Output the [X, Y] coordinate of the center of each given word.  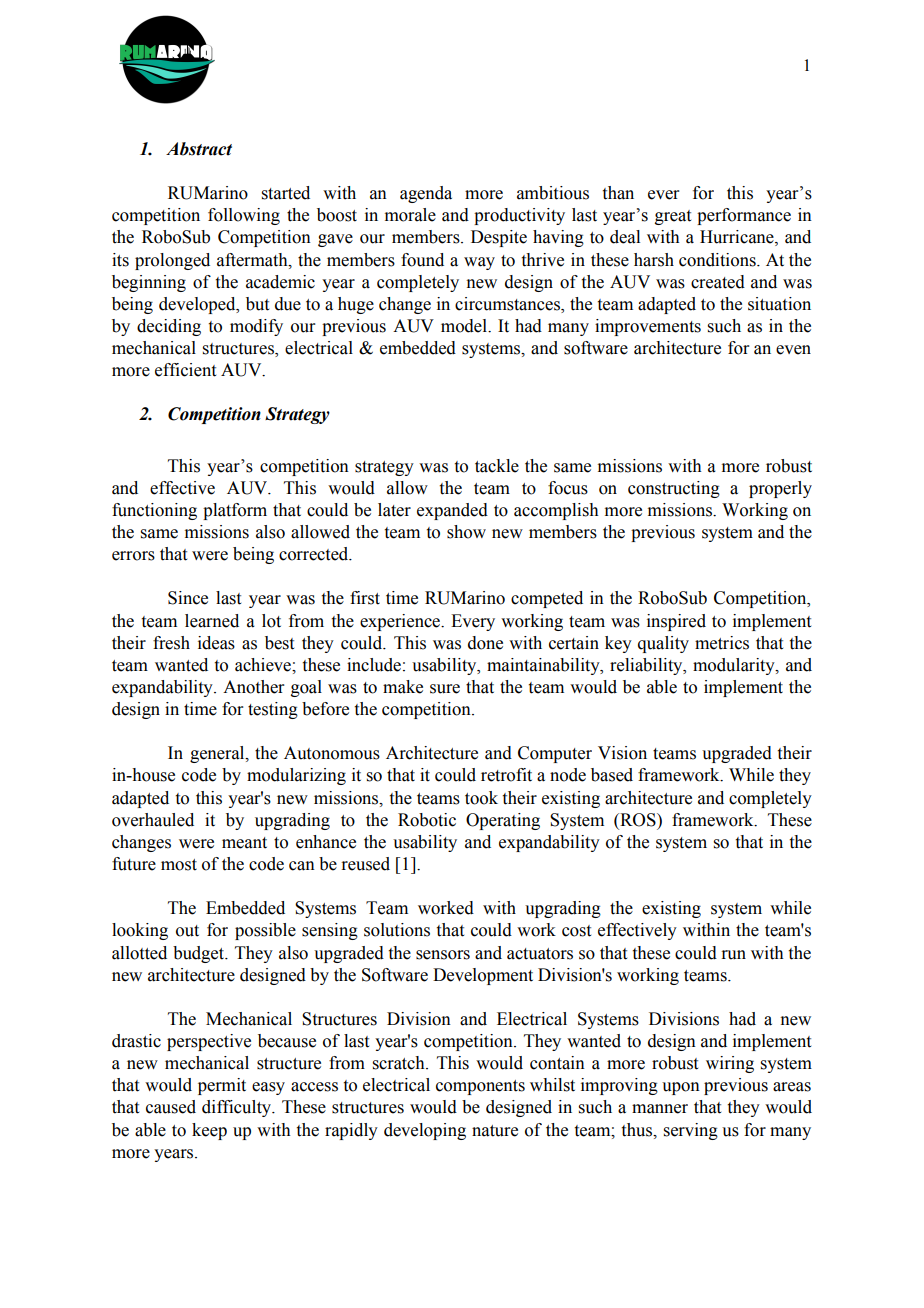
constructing [674, 489]
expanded [452, 511]
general [218, 754]
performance [744, 216]
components [480, 1087]
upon [681, 1088]
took [481, 798]
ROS [638, 820]
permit [222, 1086]
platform [235, 511]
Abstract [199, 149]
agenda [426, 194]
